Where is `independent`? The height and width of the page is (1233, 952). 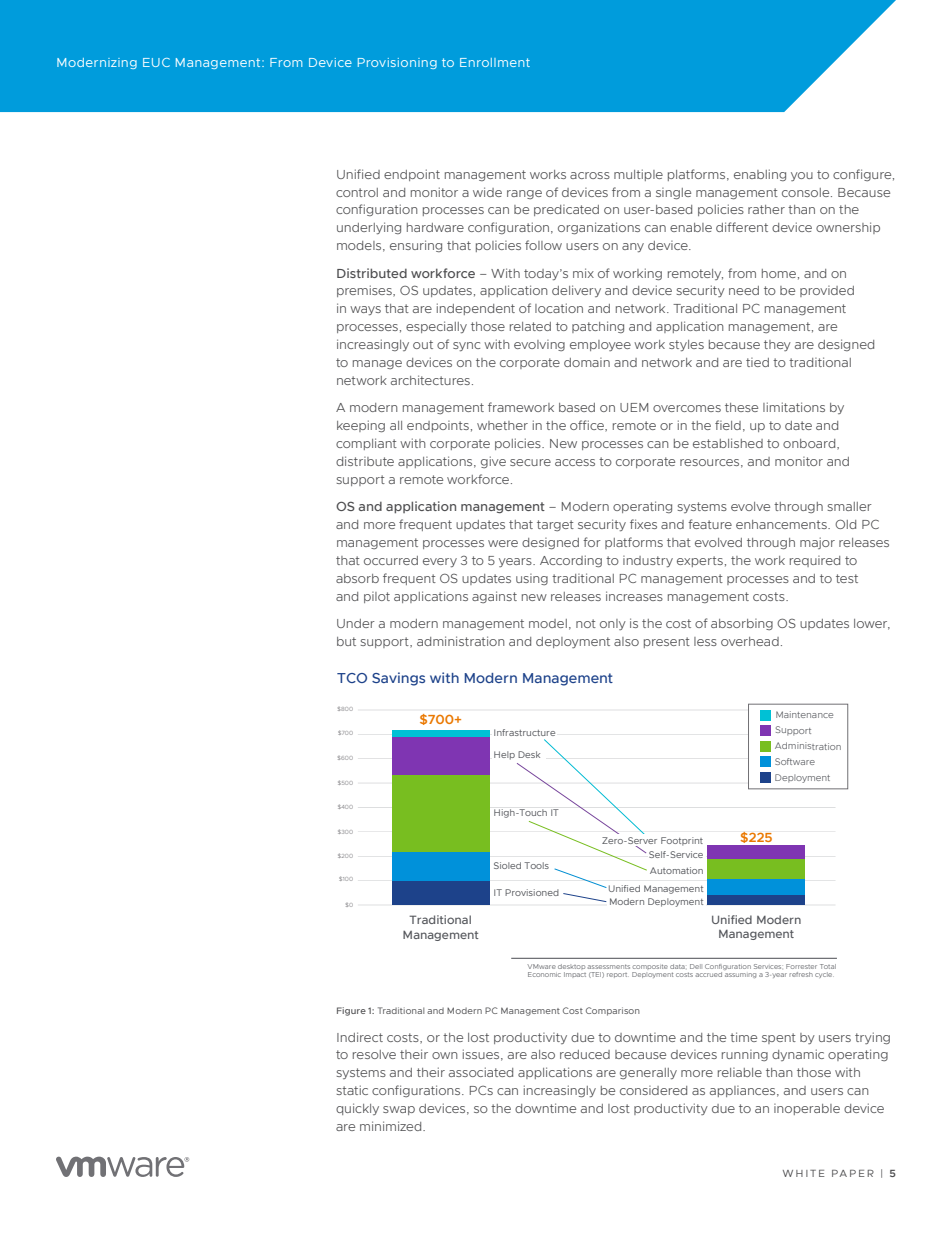
independent is located at coordinates (476, 309).
